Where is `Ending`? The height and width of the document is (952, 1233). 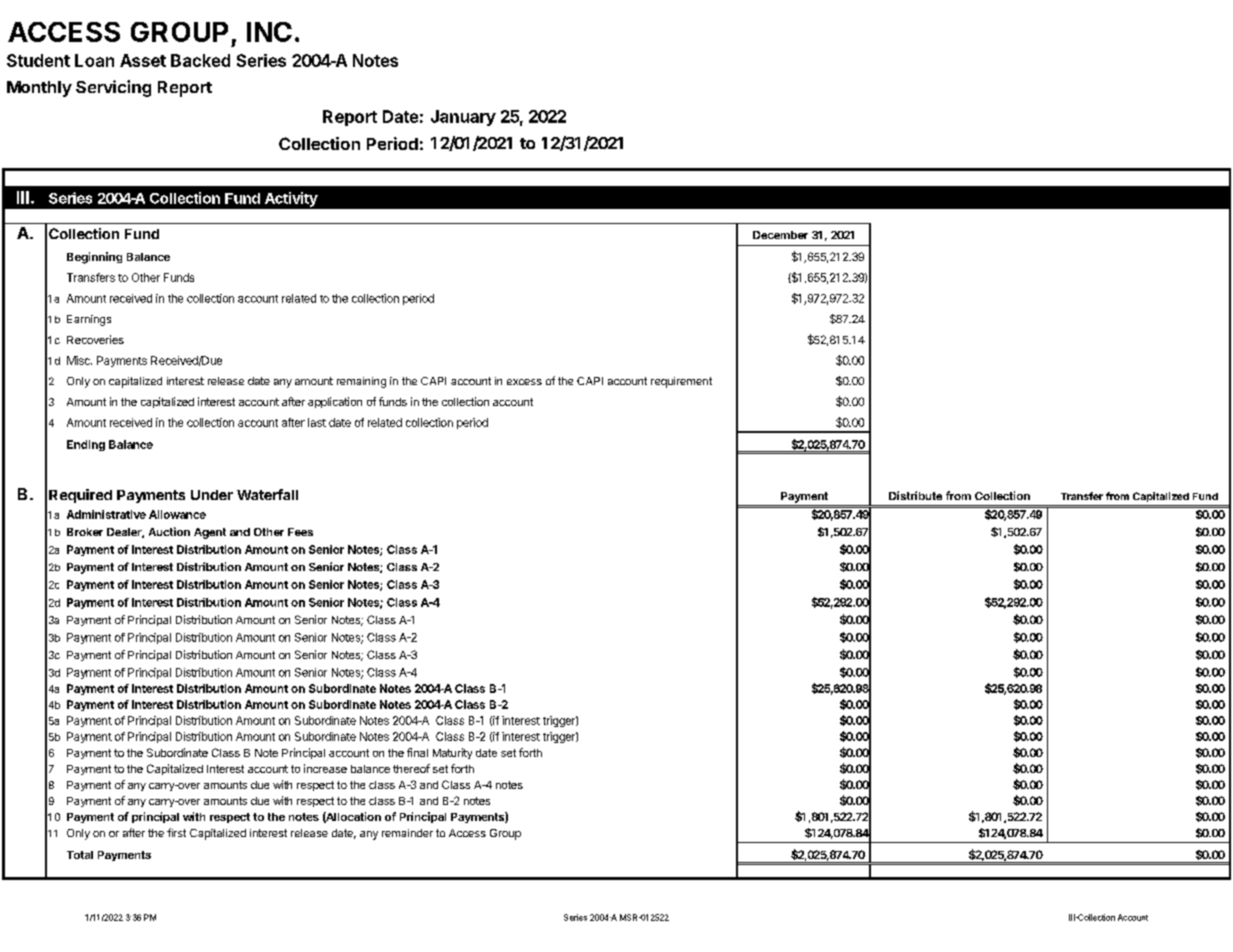
Ending is located at coordinates (86, 445).
